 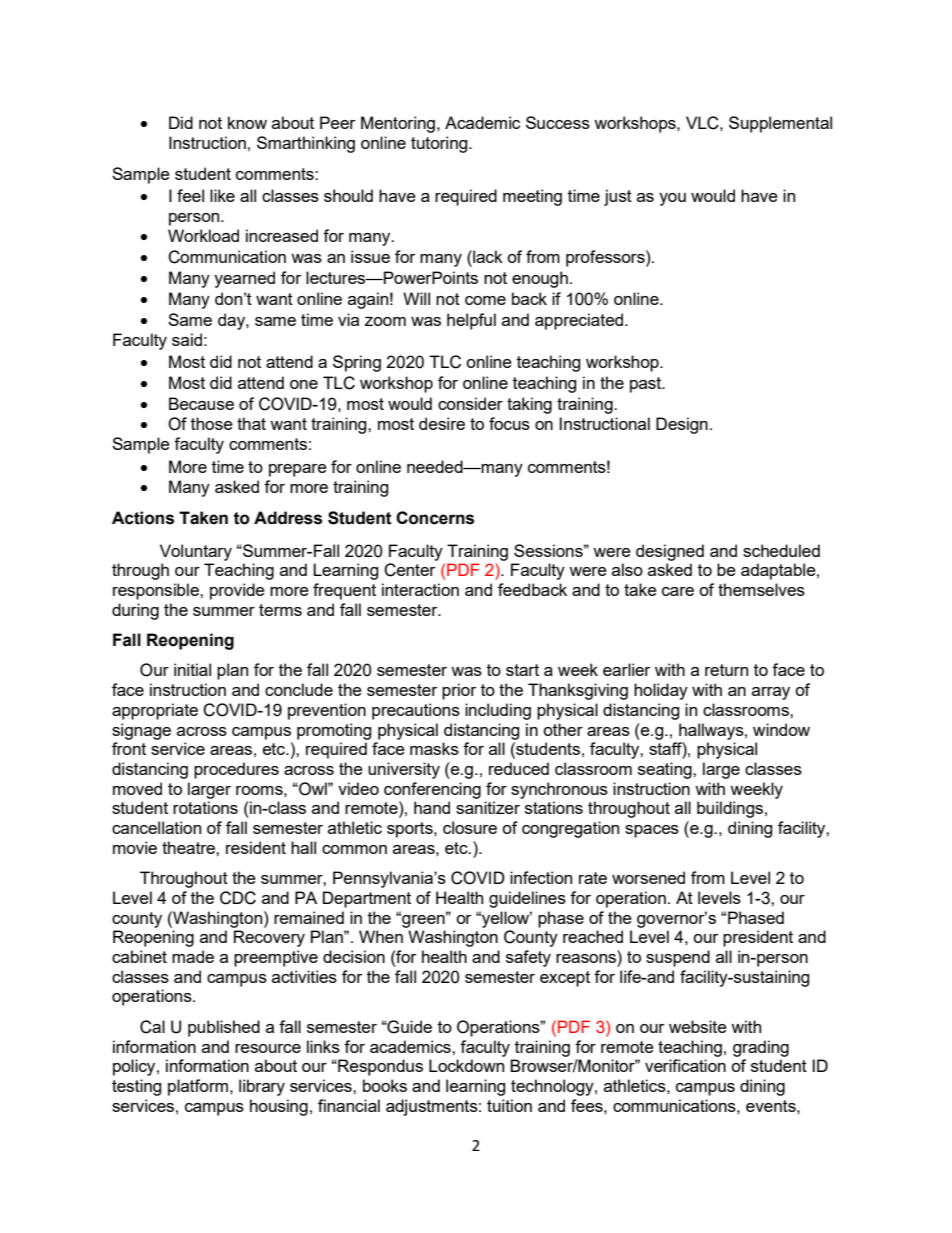 What do you see at coordinates (198, 1087) in the screenshot?
I see `platform` at bounding box center [198, 1087].
